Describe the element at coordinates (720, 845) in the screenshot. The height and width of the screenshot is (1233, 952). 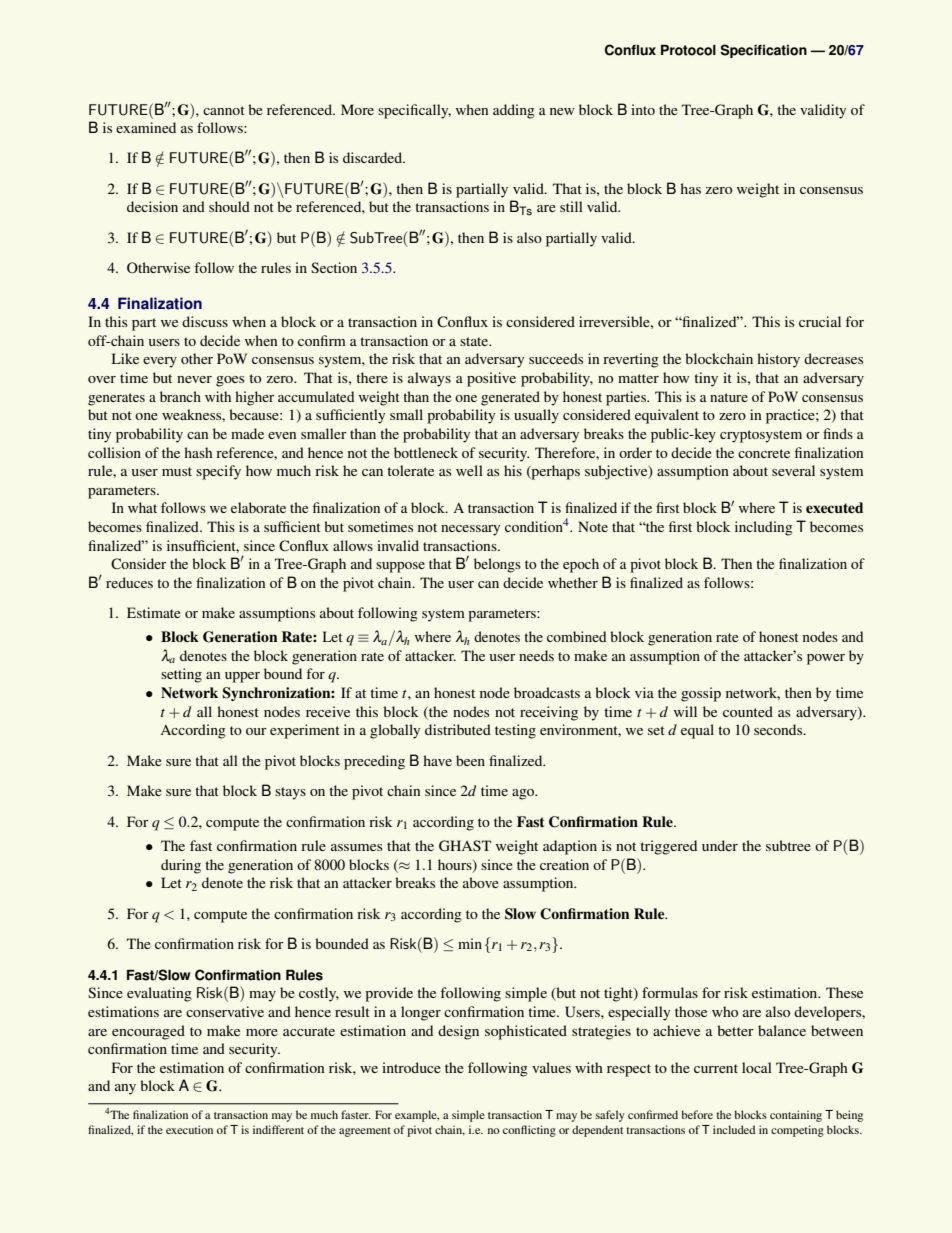
I see `under` at that location.
